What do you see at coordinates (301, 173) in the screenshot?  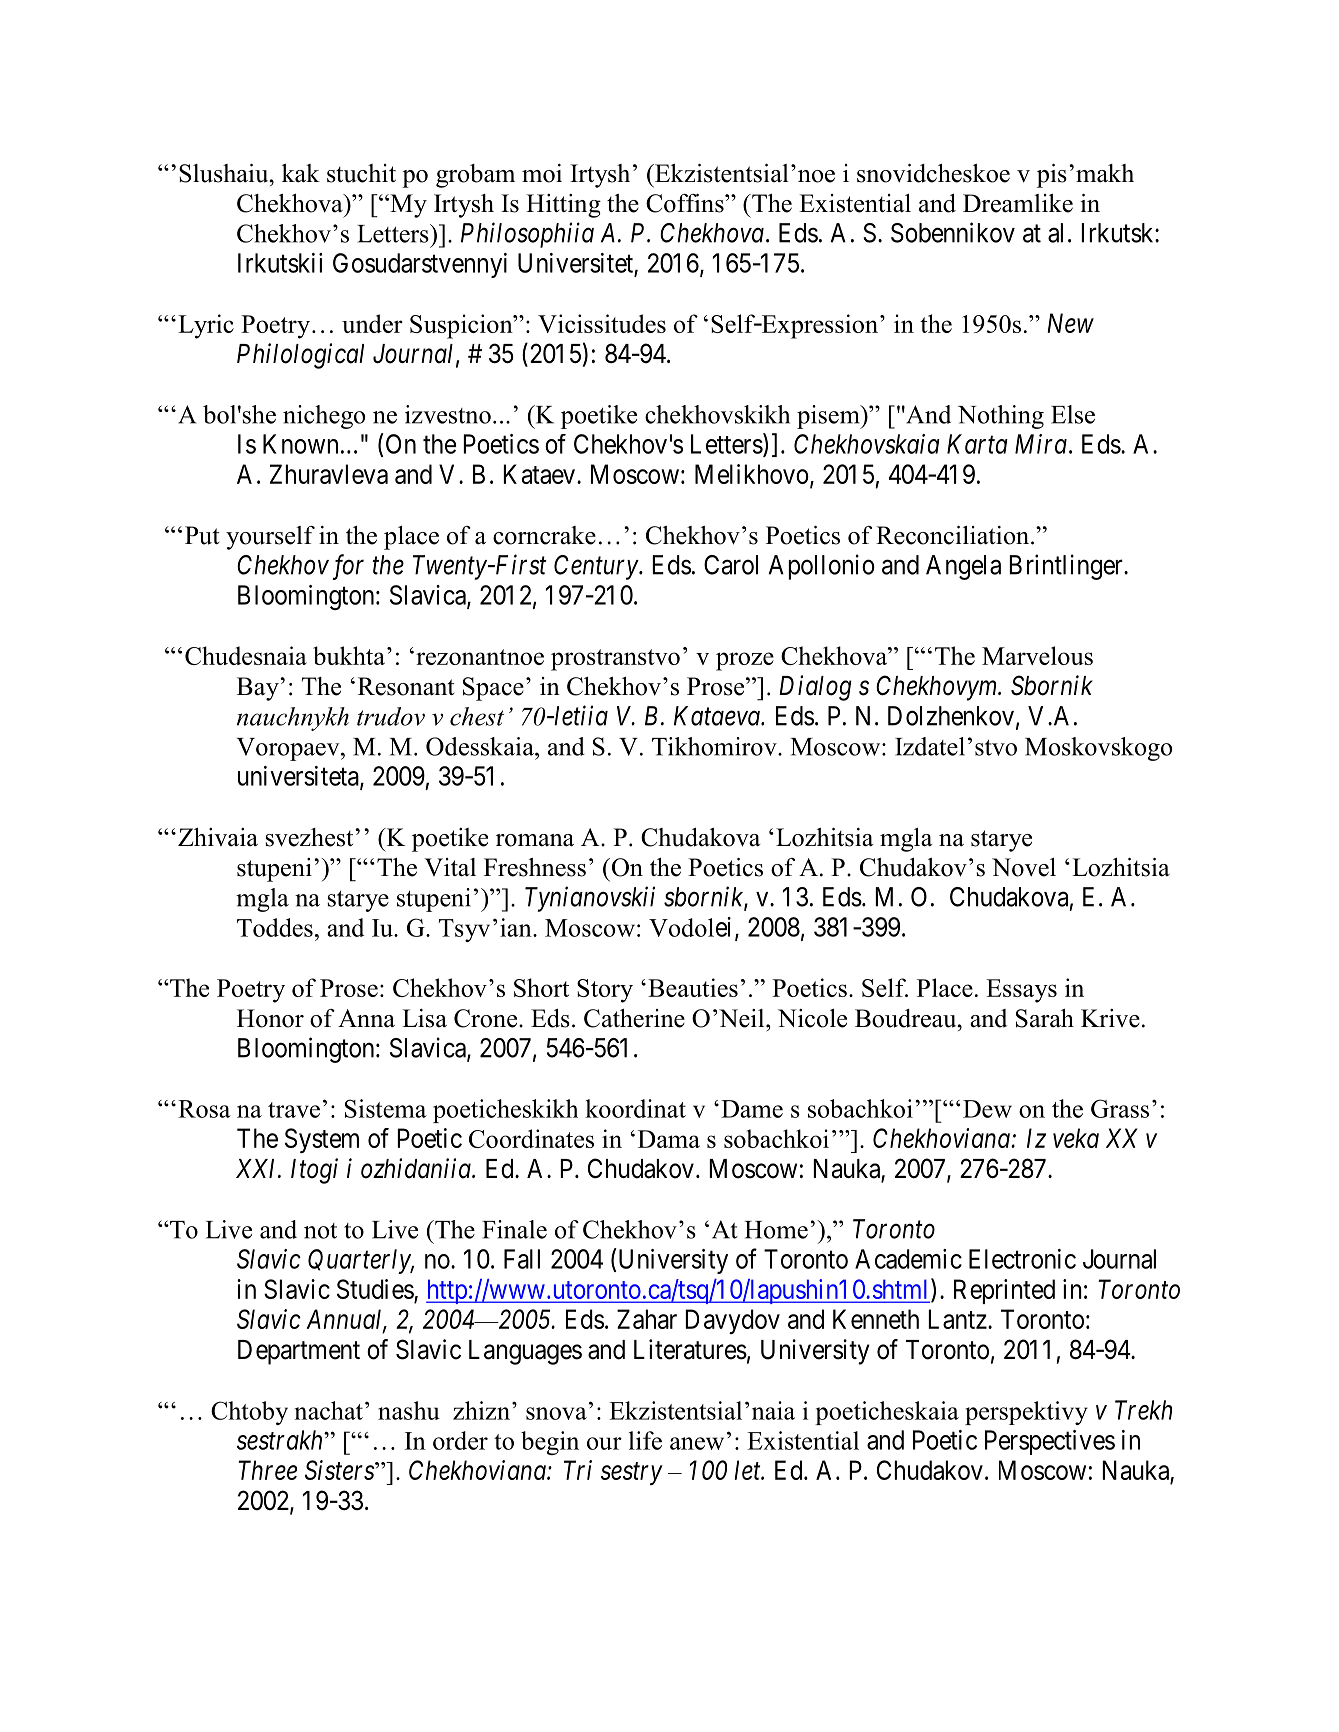 I see `kak` at bounding box center [301, 173].
